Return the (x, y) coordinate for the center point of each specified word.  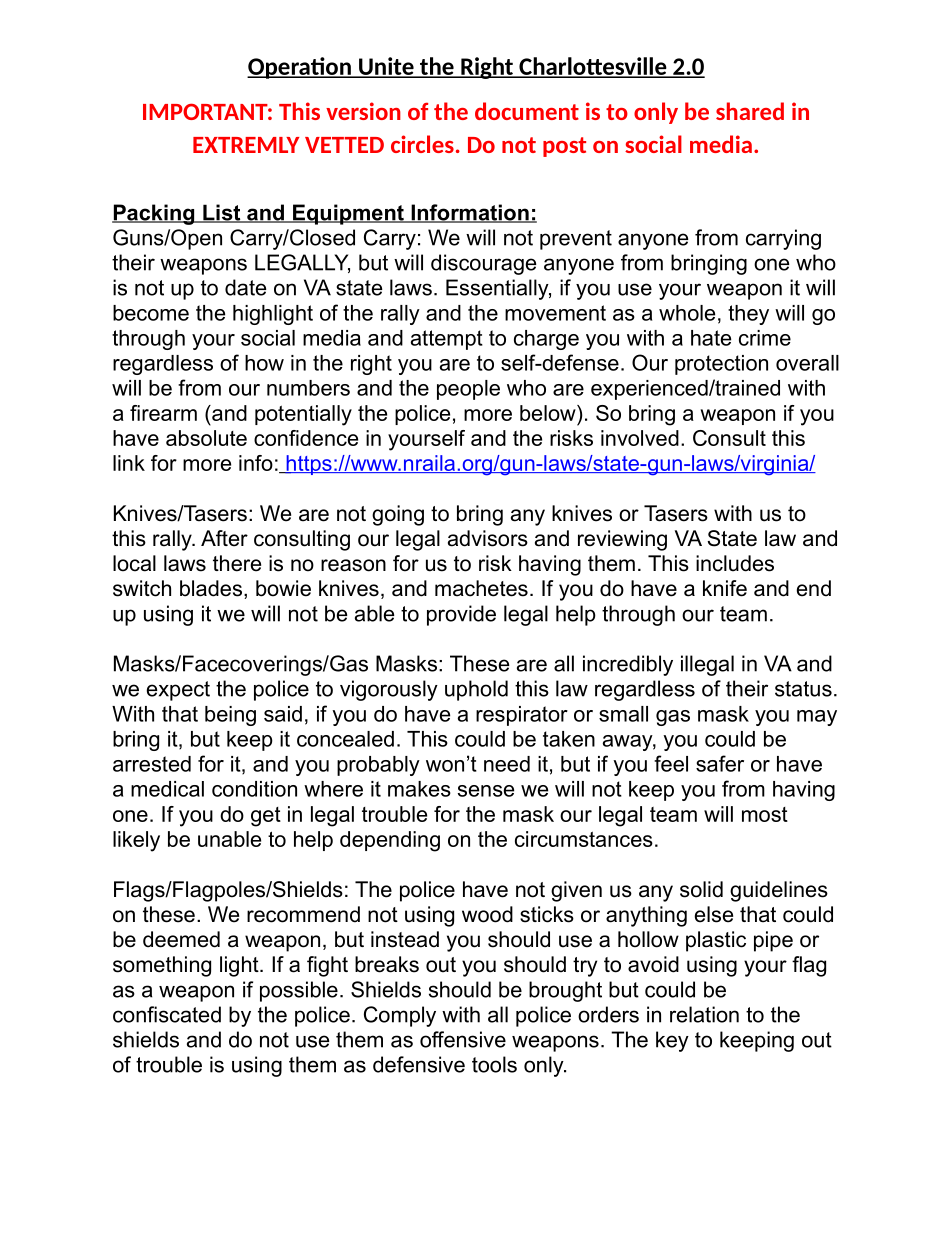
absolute (206, 438)
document (527, 111)
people (468, 390)
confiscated (167, 1014)
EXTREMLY (246, 145)
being (230, 716)
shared (750, 111)
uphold (476, 690)
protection (721, 365)
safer (720, 763)
